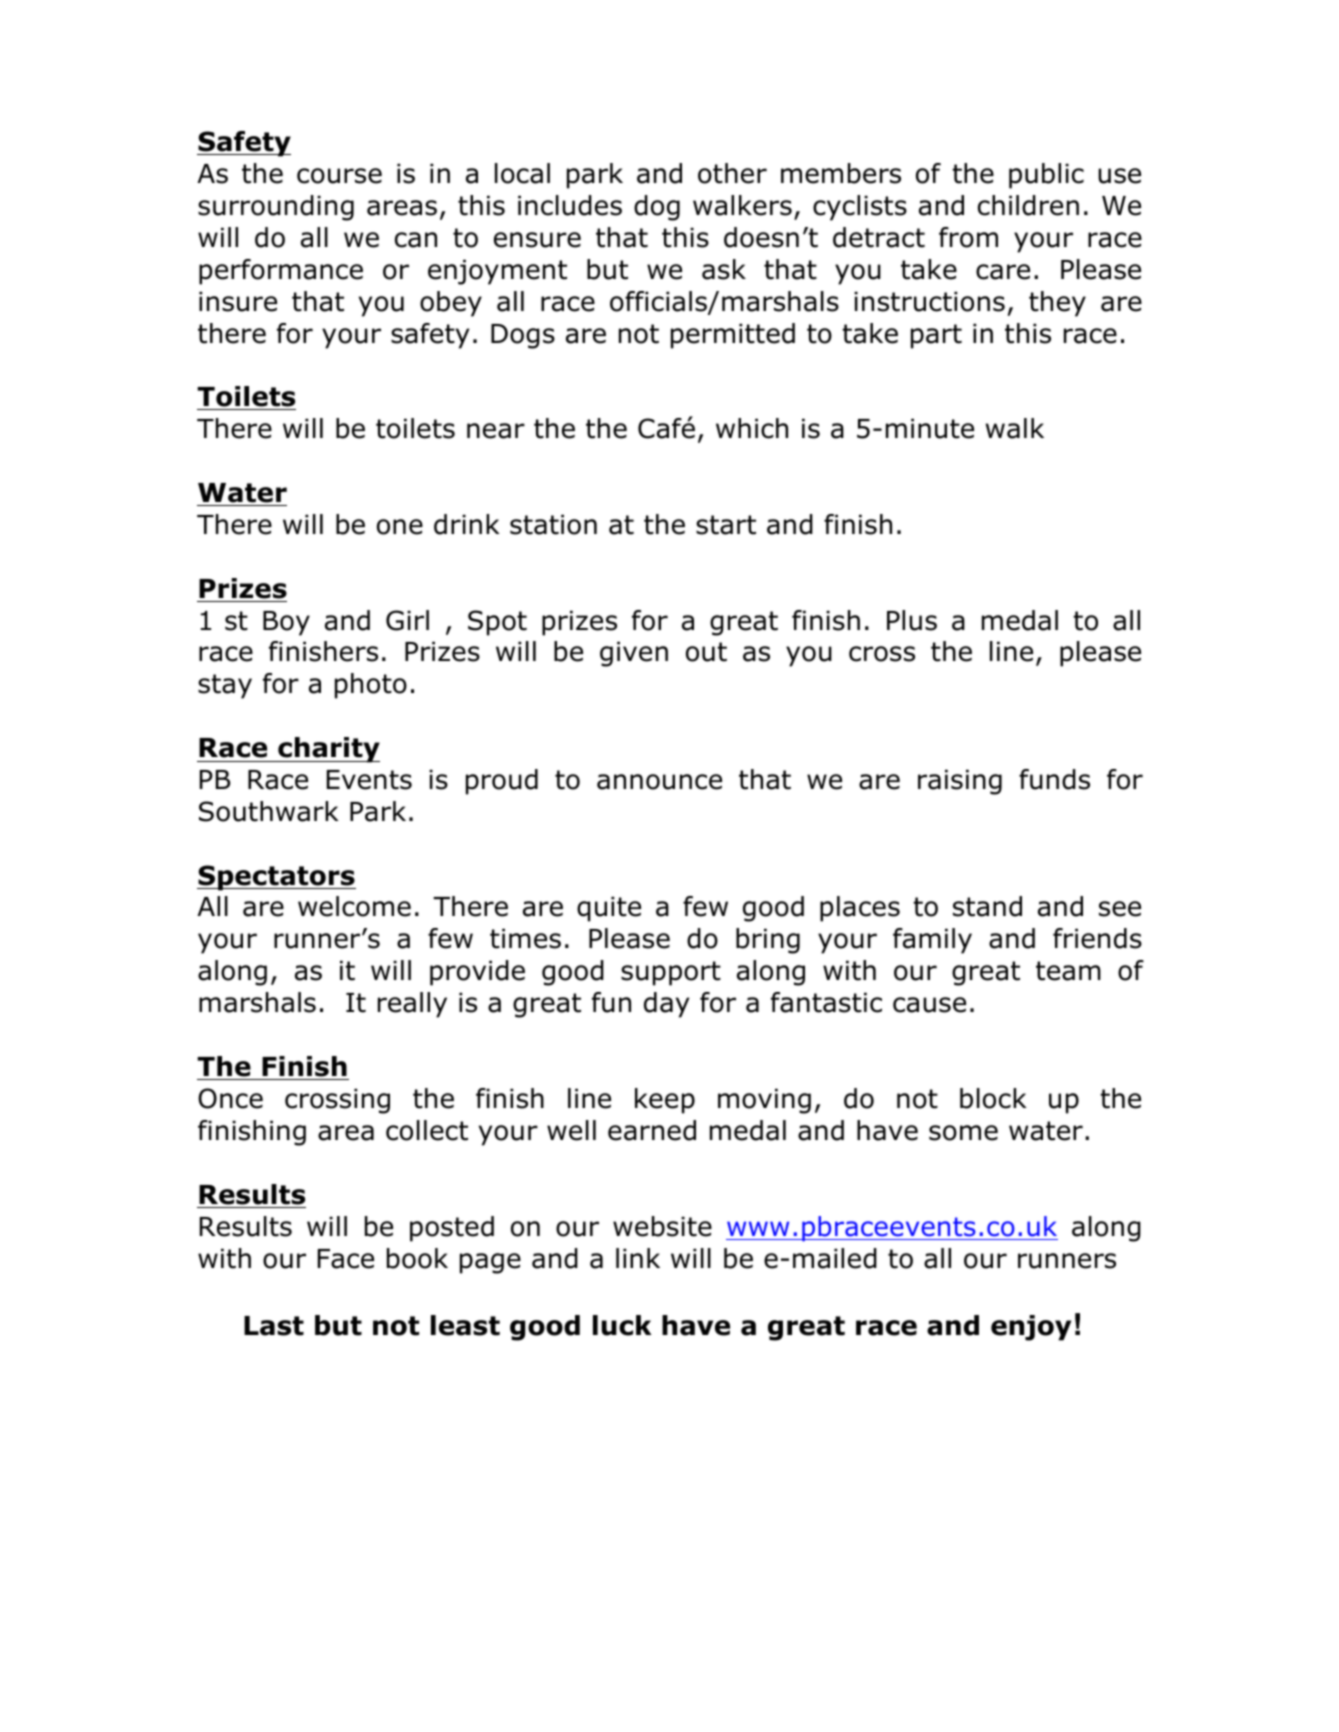 This page has width=1339, height=1732. Describe the element at coordinates (987, 906) in the page. I see `stand` at that location.
